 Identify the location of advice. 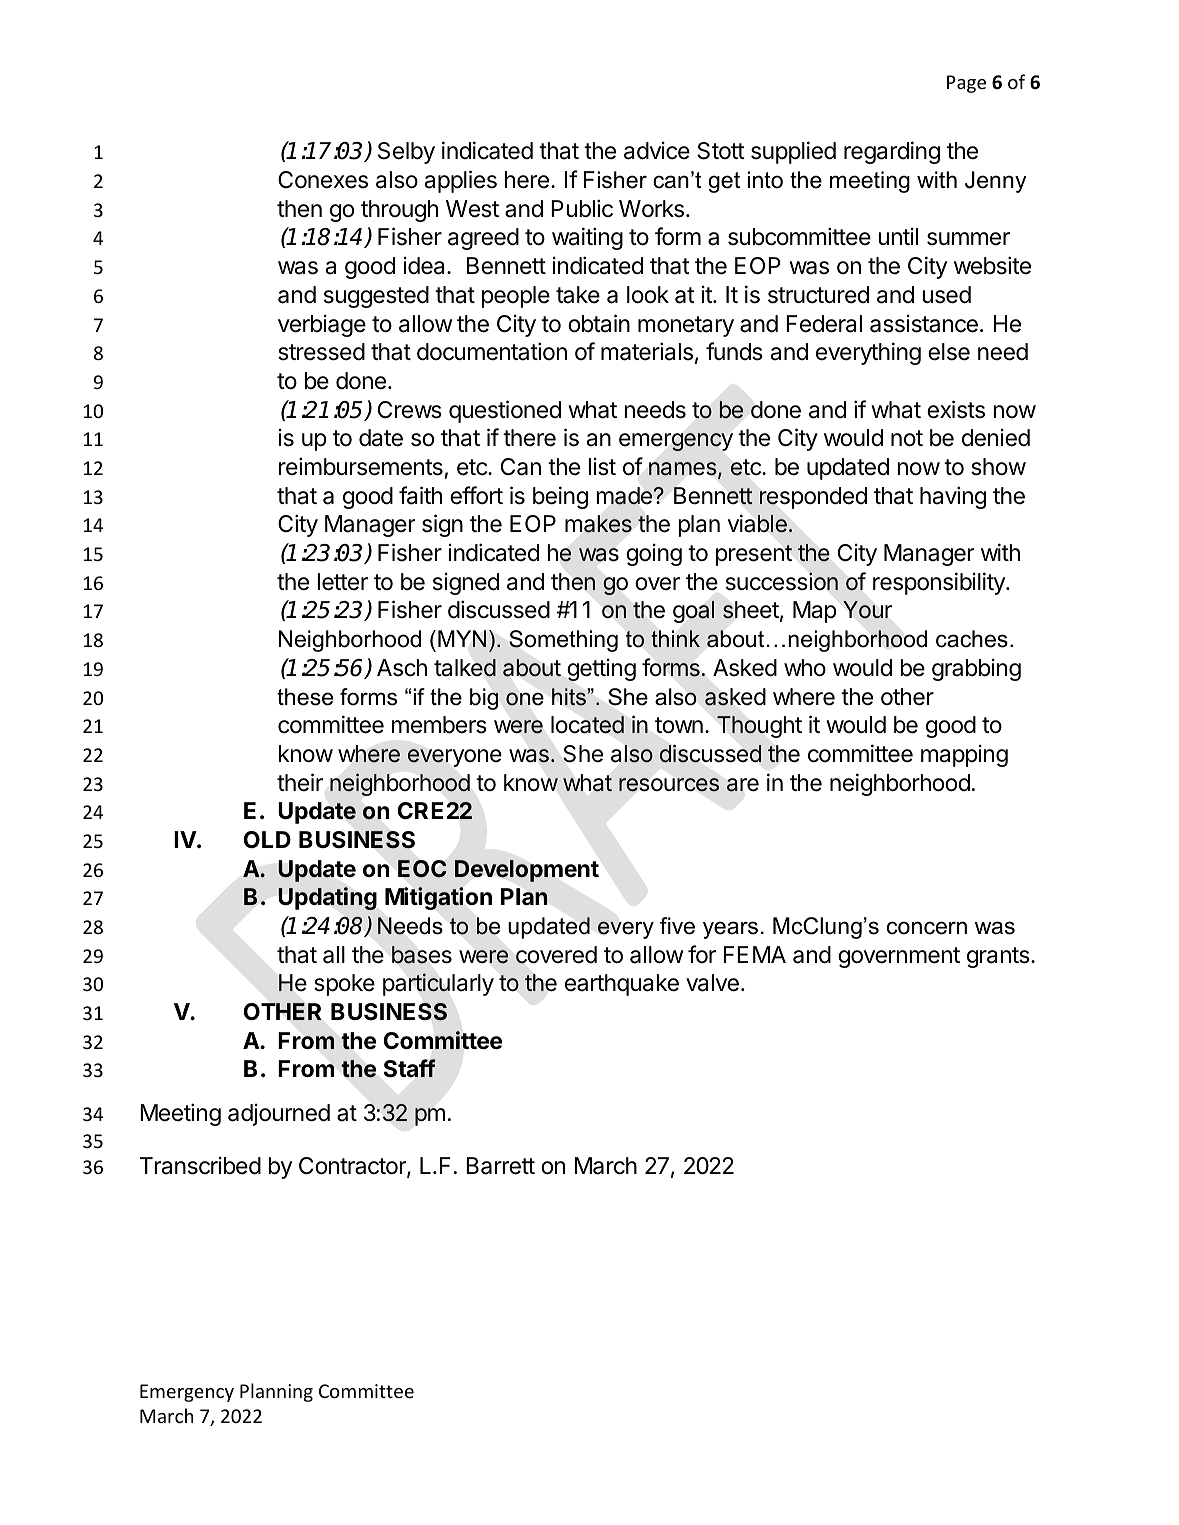
(657, 151).
